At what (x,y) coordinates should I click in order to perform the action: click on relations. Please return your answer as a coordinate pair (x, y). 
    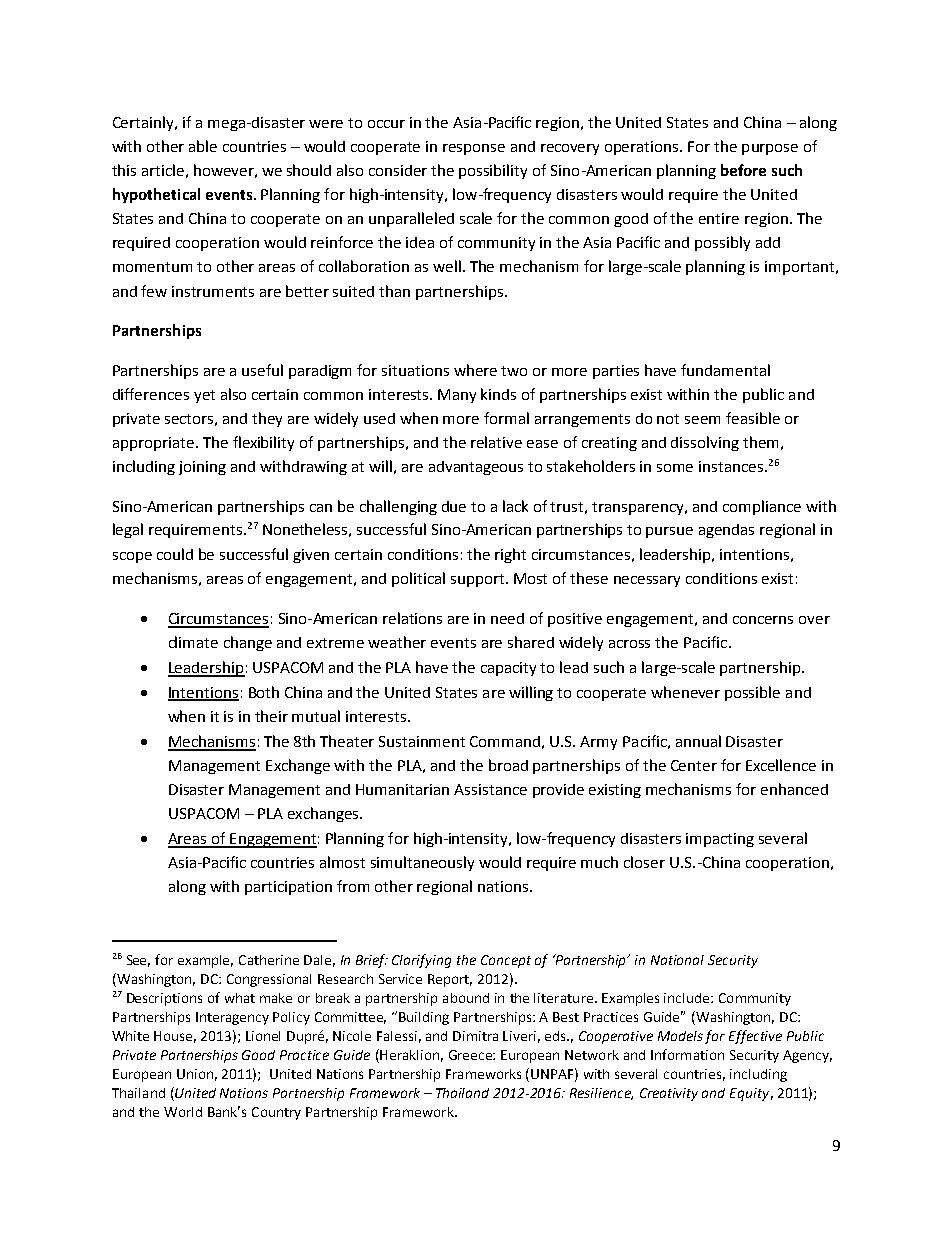
    Looking at the image, I should click on (412, 618).
